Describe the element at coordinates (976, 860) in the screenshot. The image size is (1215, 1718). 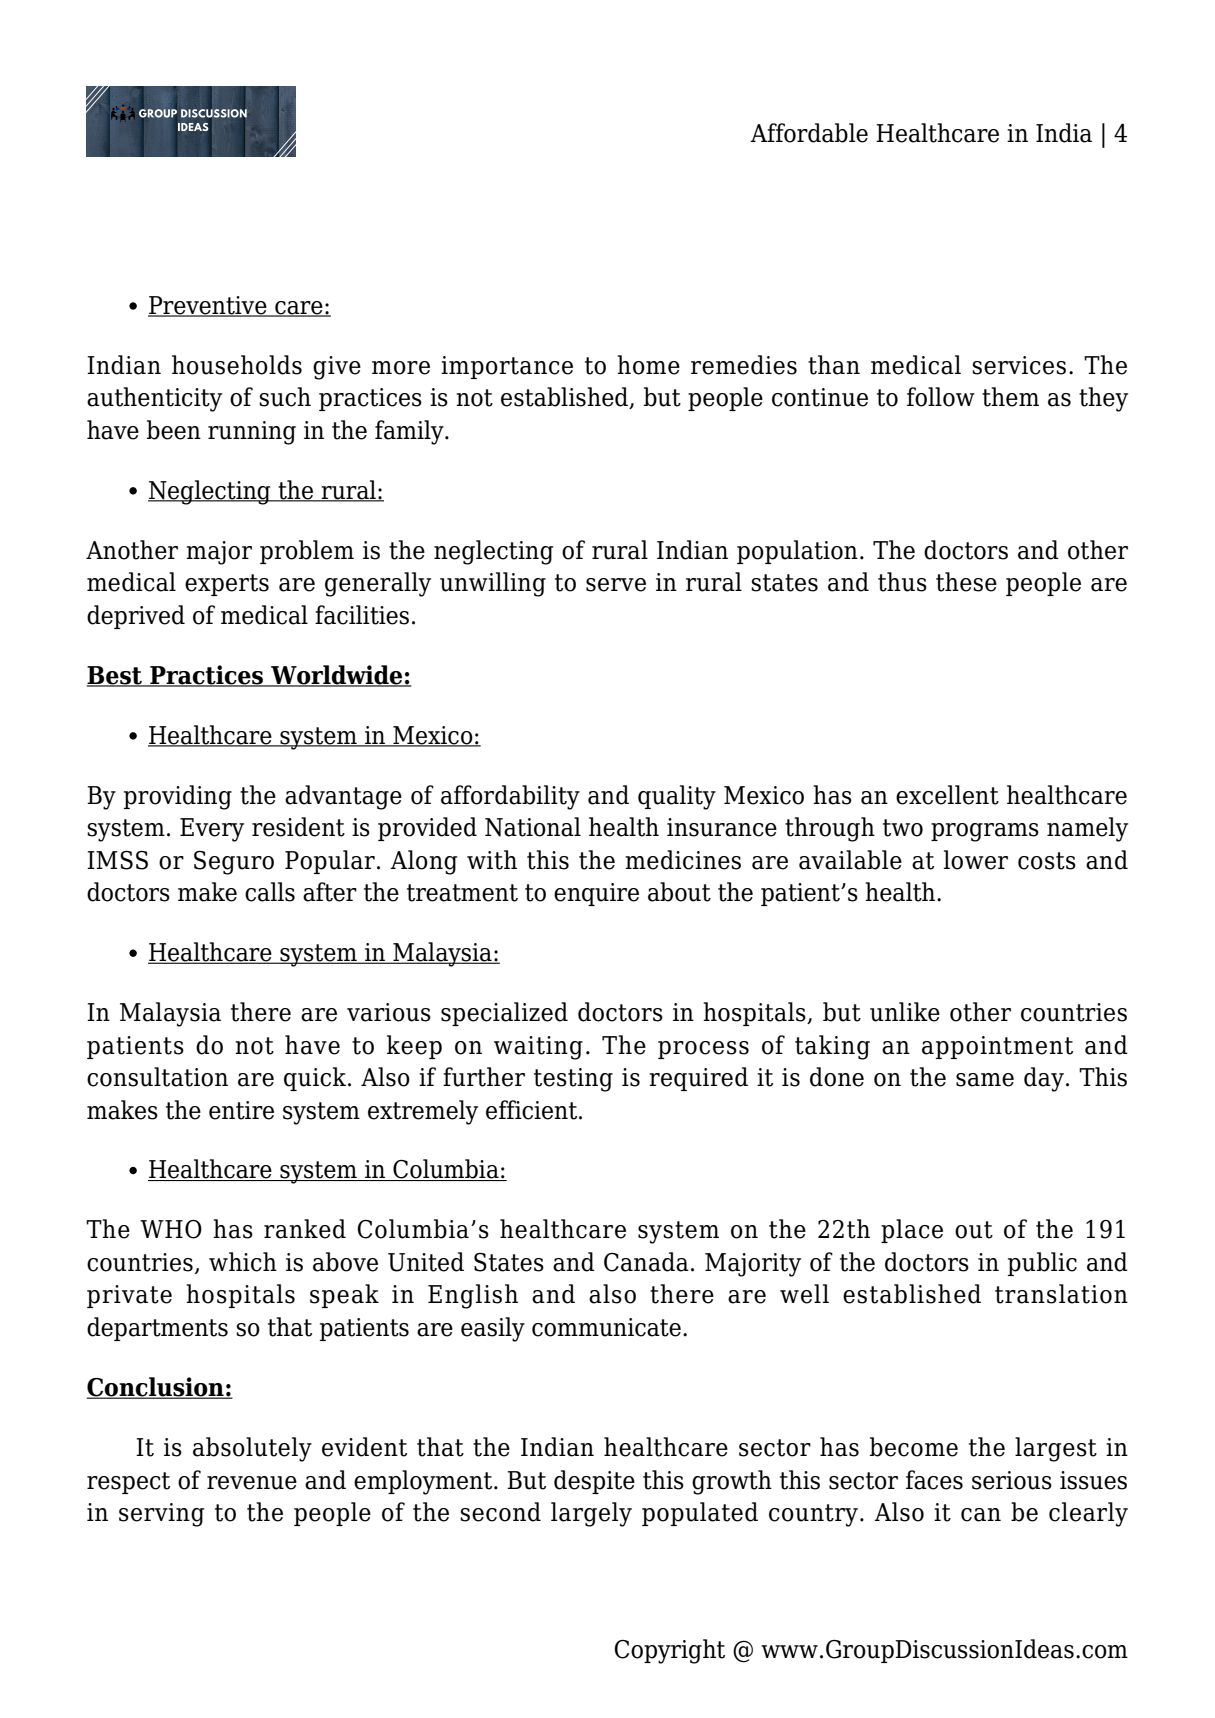
I see `lower` at that location.
